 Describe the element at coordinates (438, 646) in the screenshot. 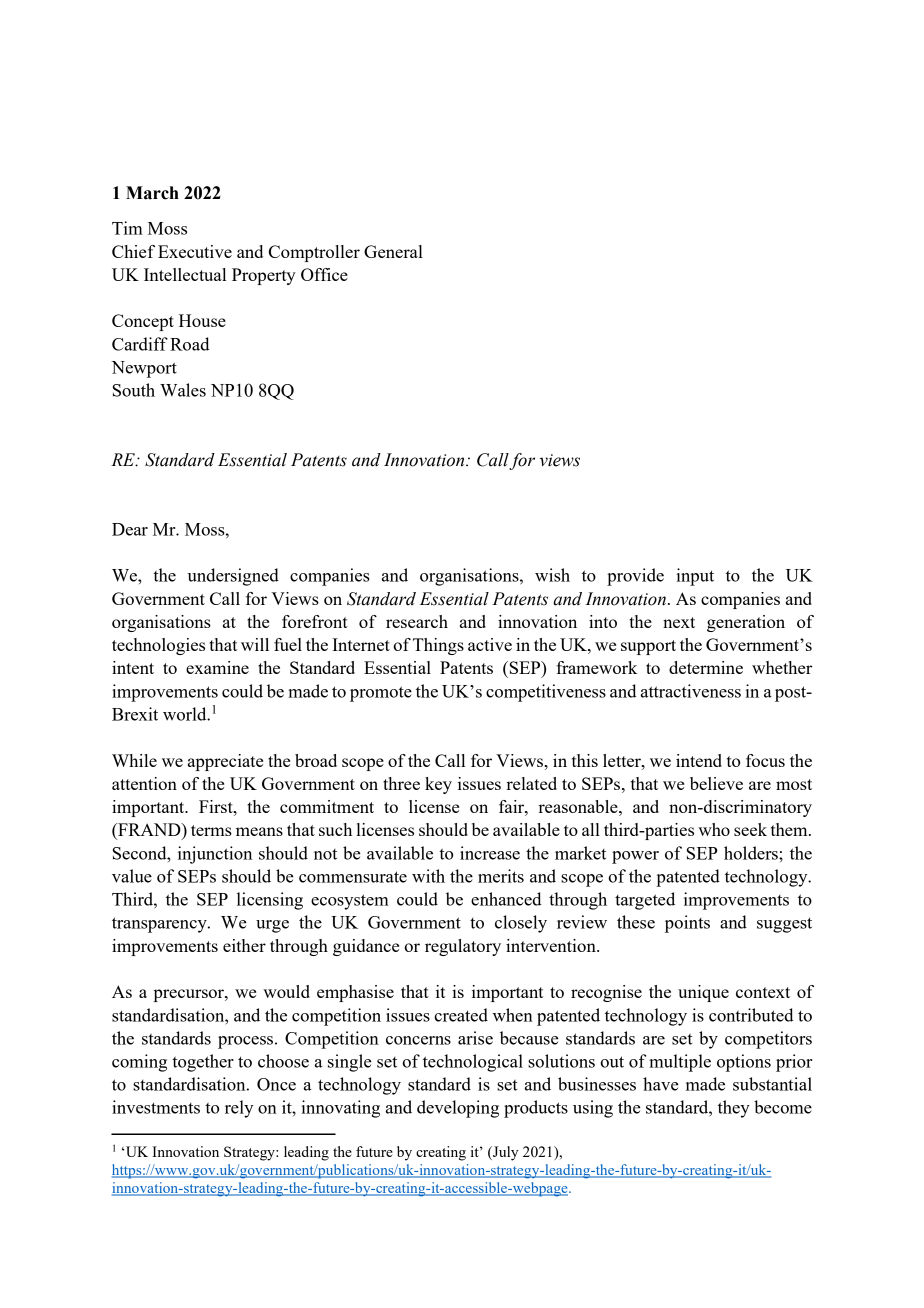

I see `Things` at that location.
